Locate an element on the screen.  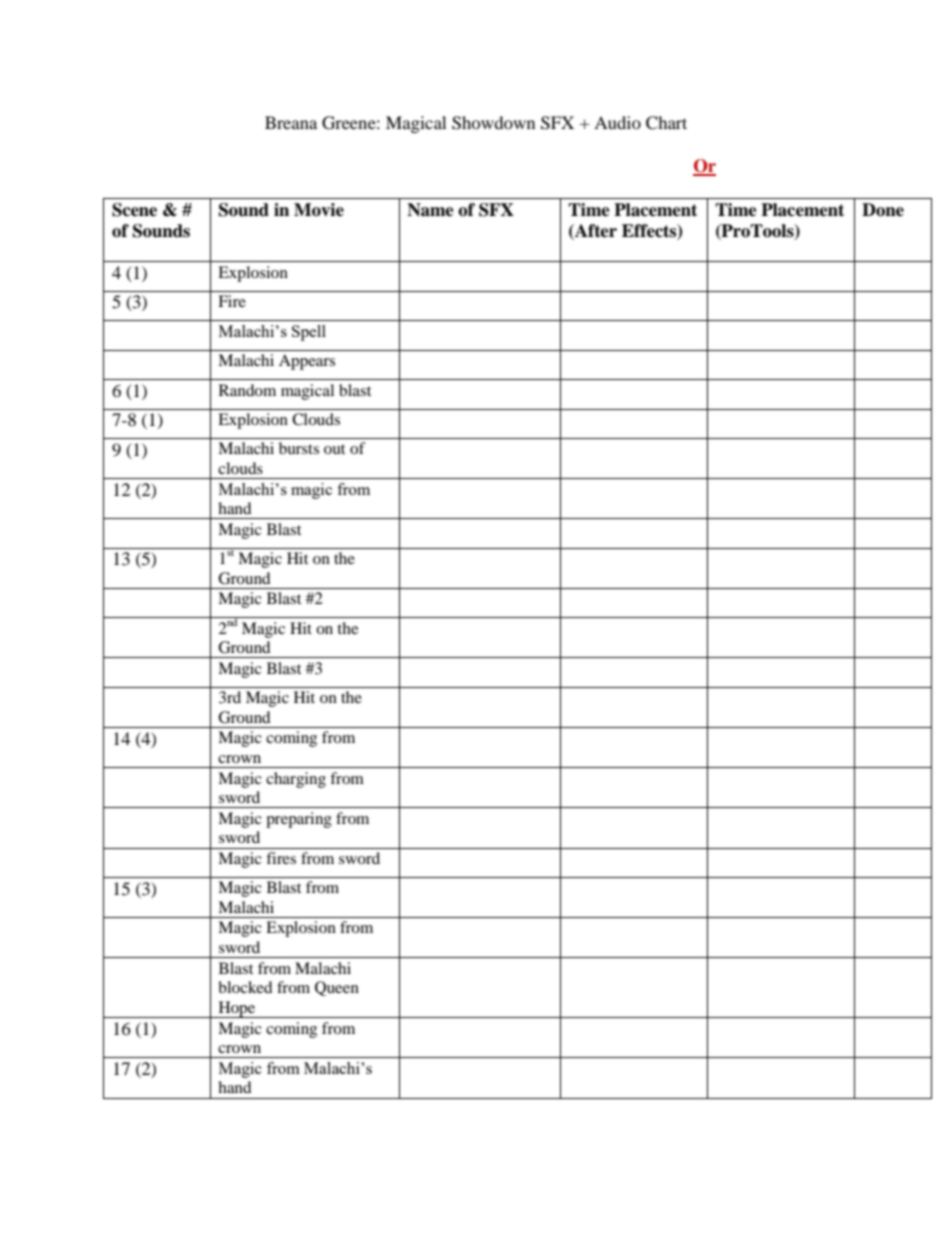
Scene is located at coordinates (134, 210).
